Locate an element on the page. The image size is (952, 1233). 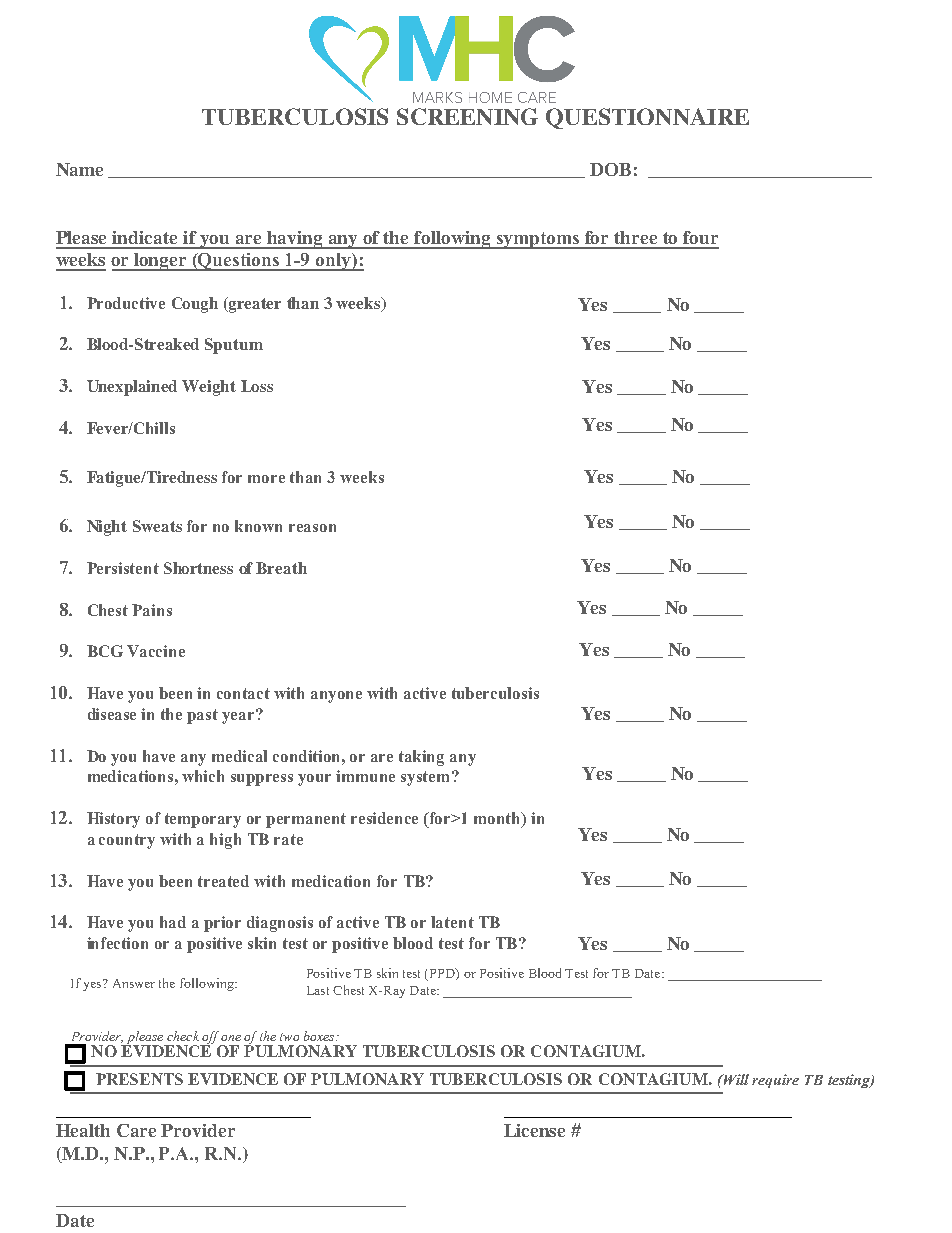
Sweats is located at coordinates (157, 526).
